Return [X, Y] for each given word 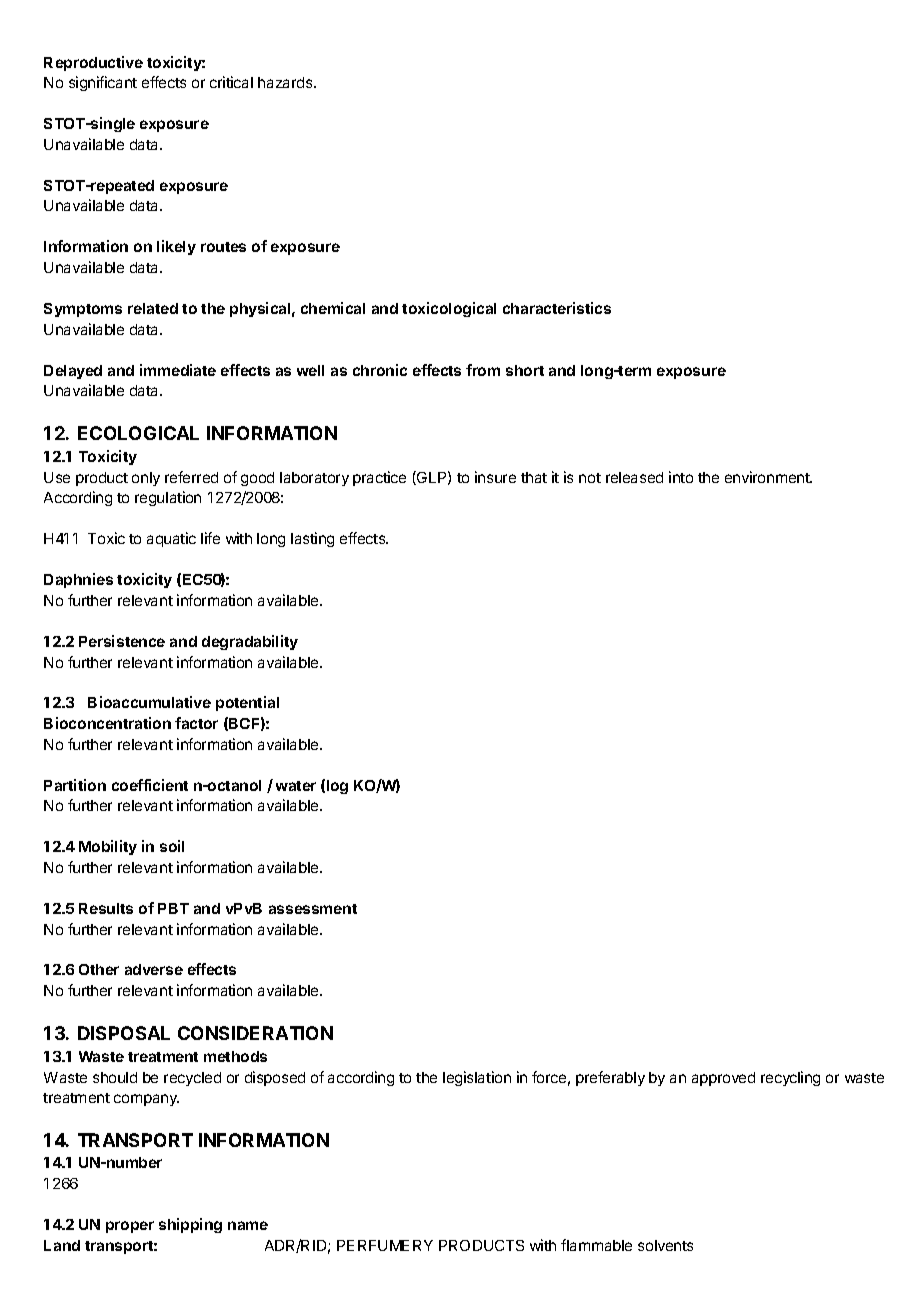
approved [723, 1079]
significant [103, 83]
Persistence [122, 641]
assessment [313, 909]
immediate [178, 370]
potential [247, 703]
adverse [154, 969]
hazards [286, 82]
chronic [380, 370]
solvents [665, 1245]
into [681, 477]
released [634, 477]
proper [130, 1227]
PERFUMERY [385, 1245]
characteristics [557, 308]
